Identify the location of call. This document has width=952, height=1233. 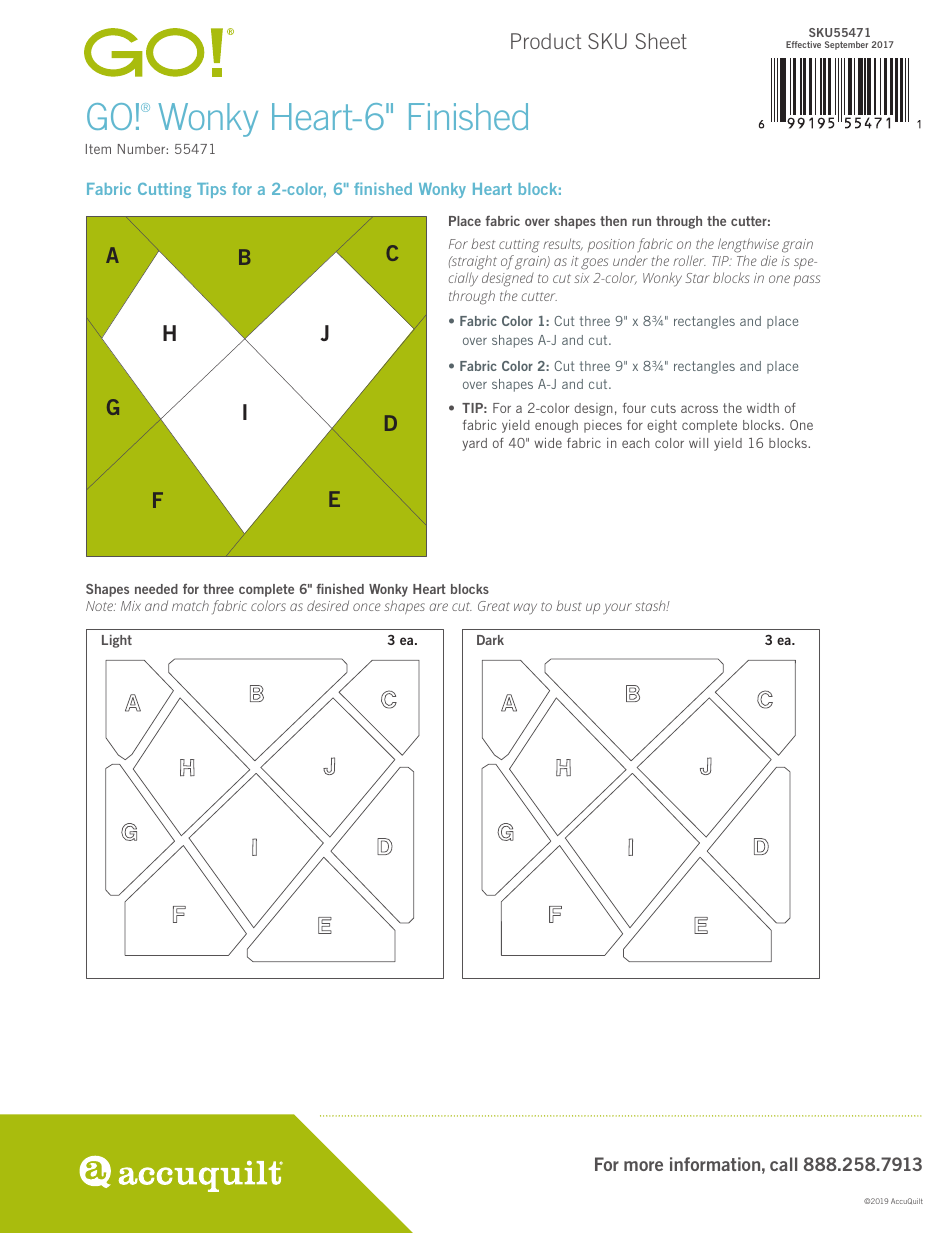
(783, 1164).
